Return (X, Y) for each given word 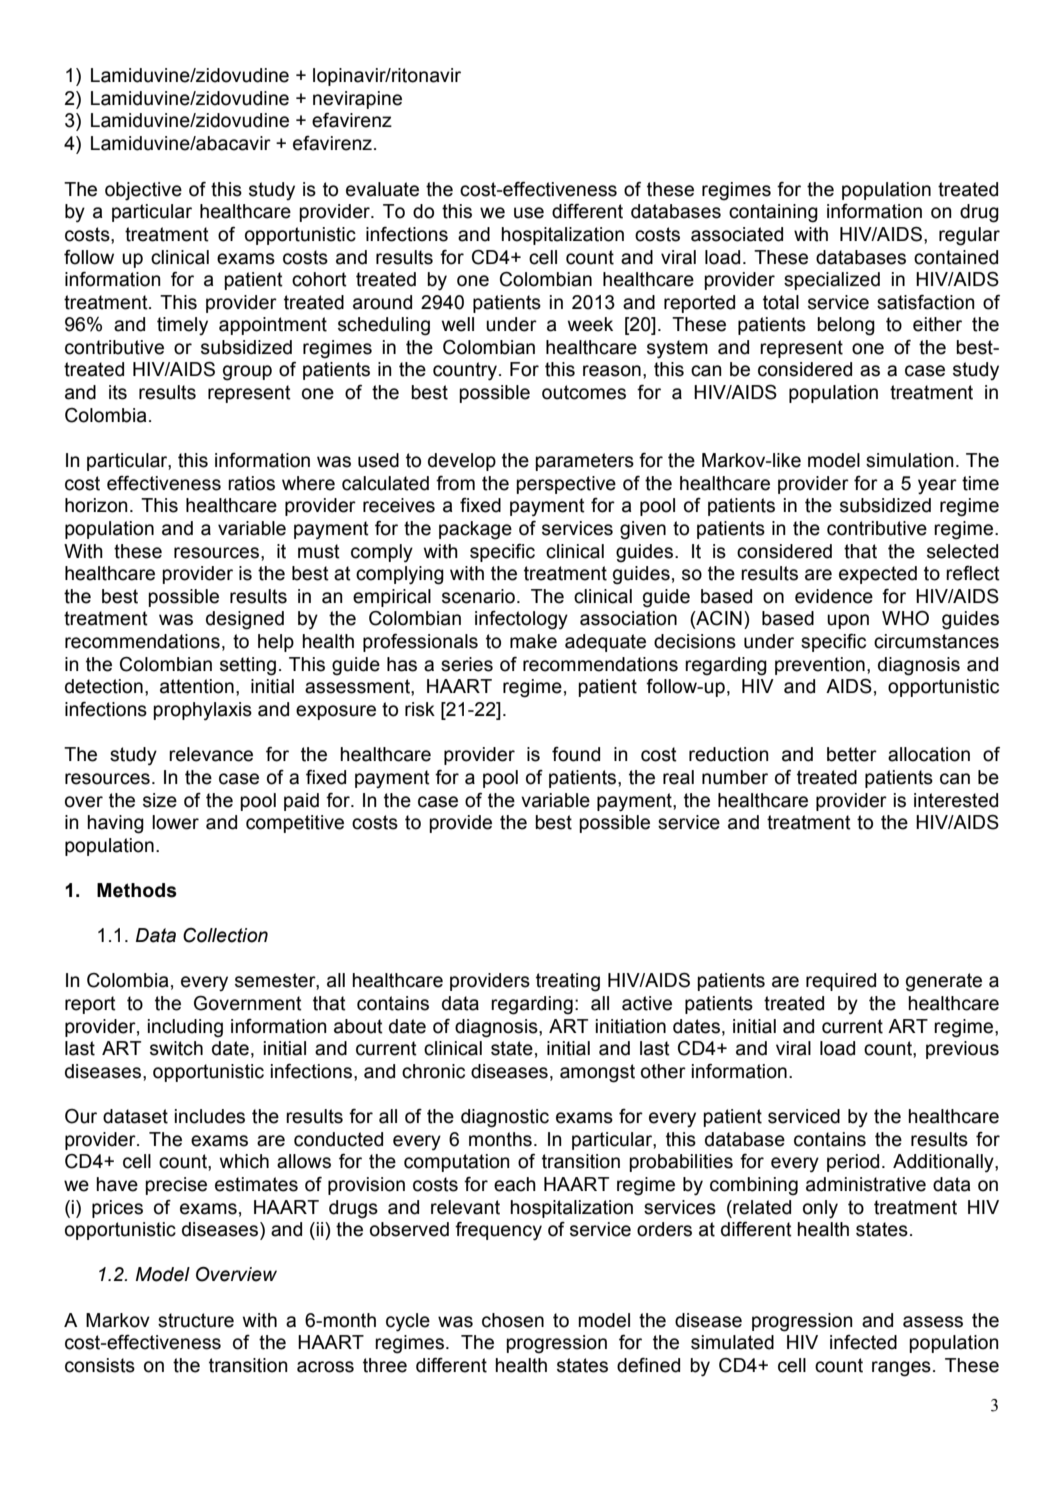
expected (878, 575)
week (590, 324)
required (841, 982)
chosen (513, 1320)
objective (143, 191)
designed (245, 620)
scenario (478, 596)
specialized (832, 281)
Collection (225, 935)
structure (196, 1320)
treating (568, 982)
